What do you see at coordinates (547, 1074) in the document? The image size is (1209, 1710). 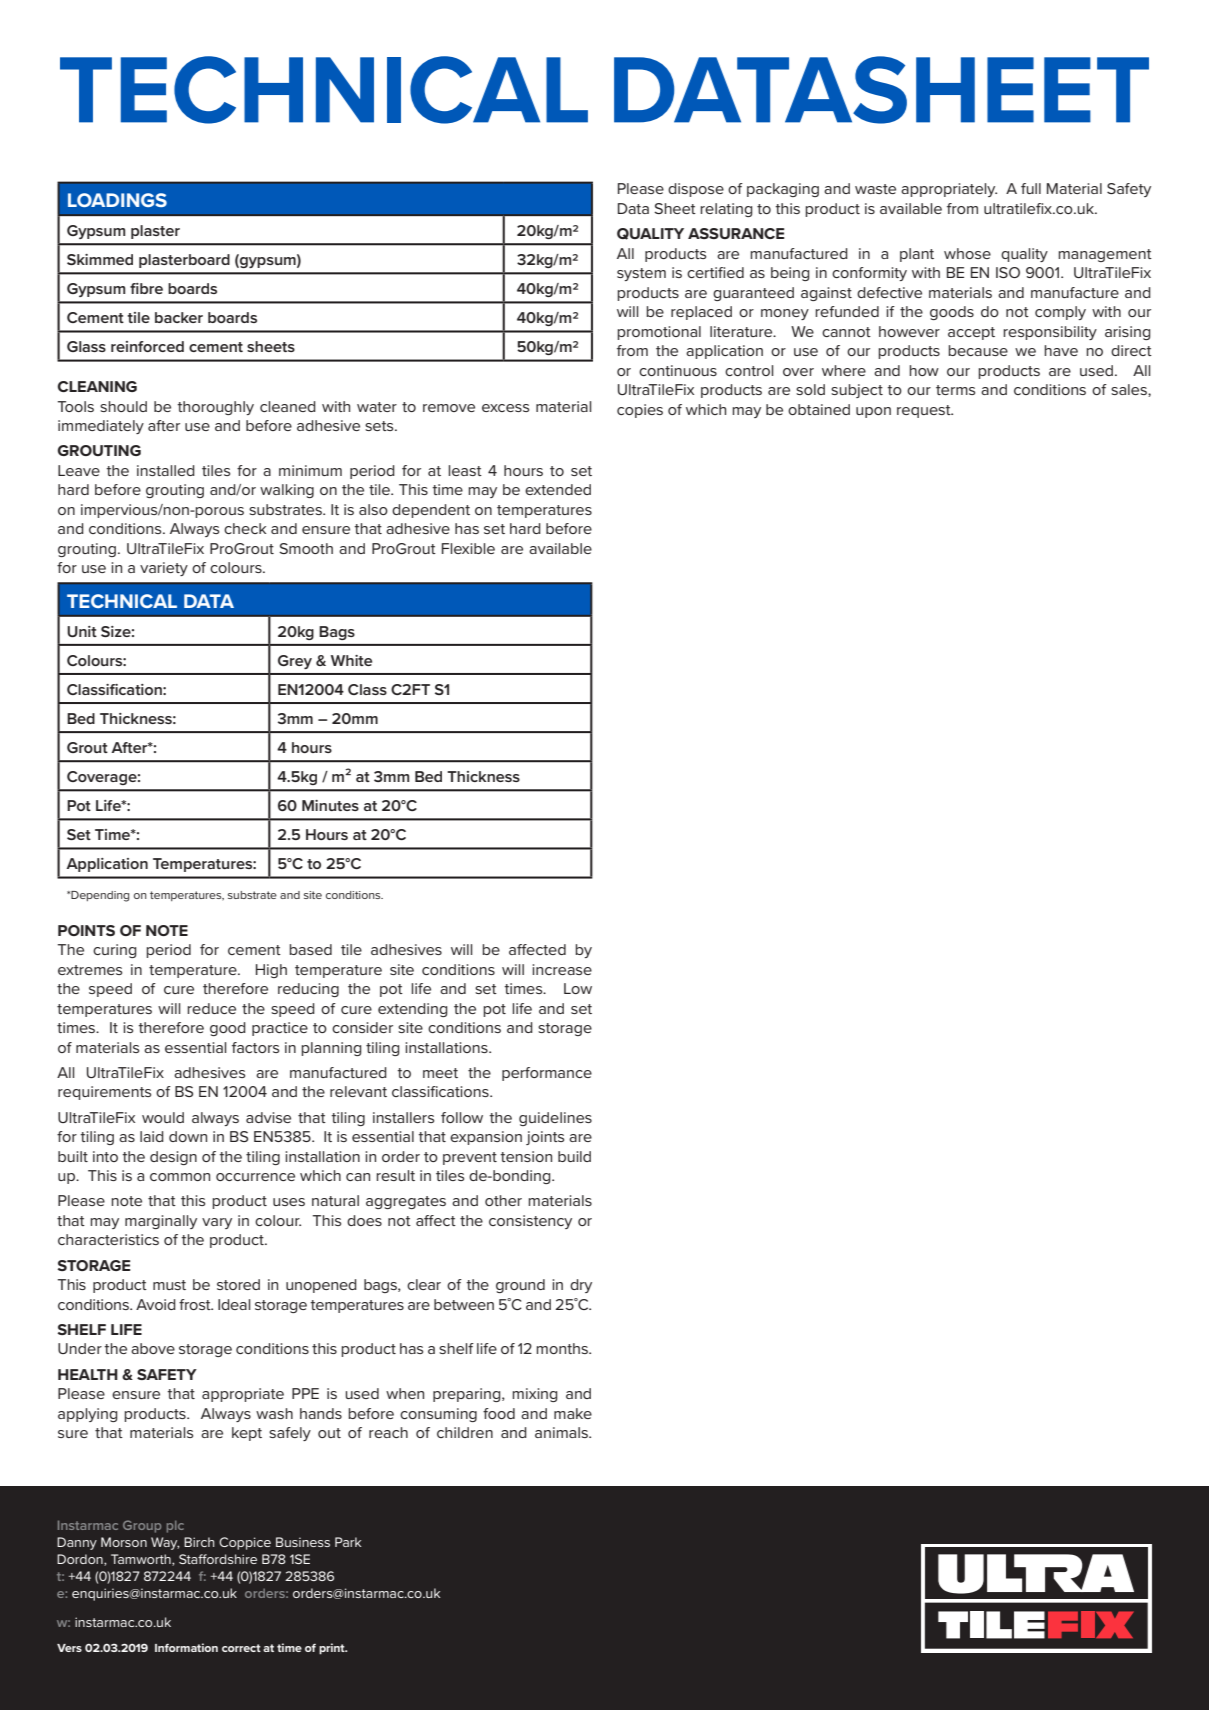 I see `performance` at bounding box center [547, 1074].
